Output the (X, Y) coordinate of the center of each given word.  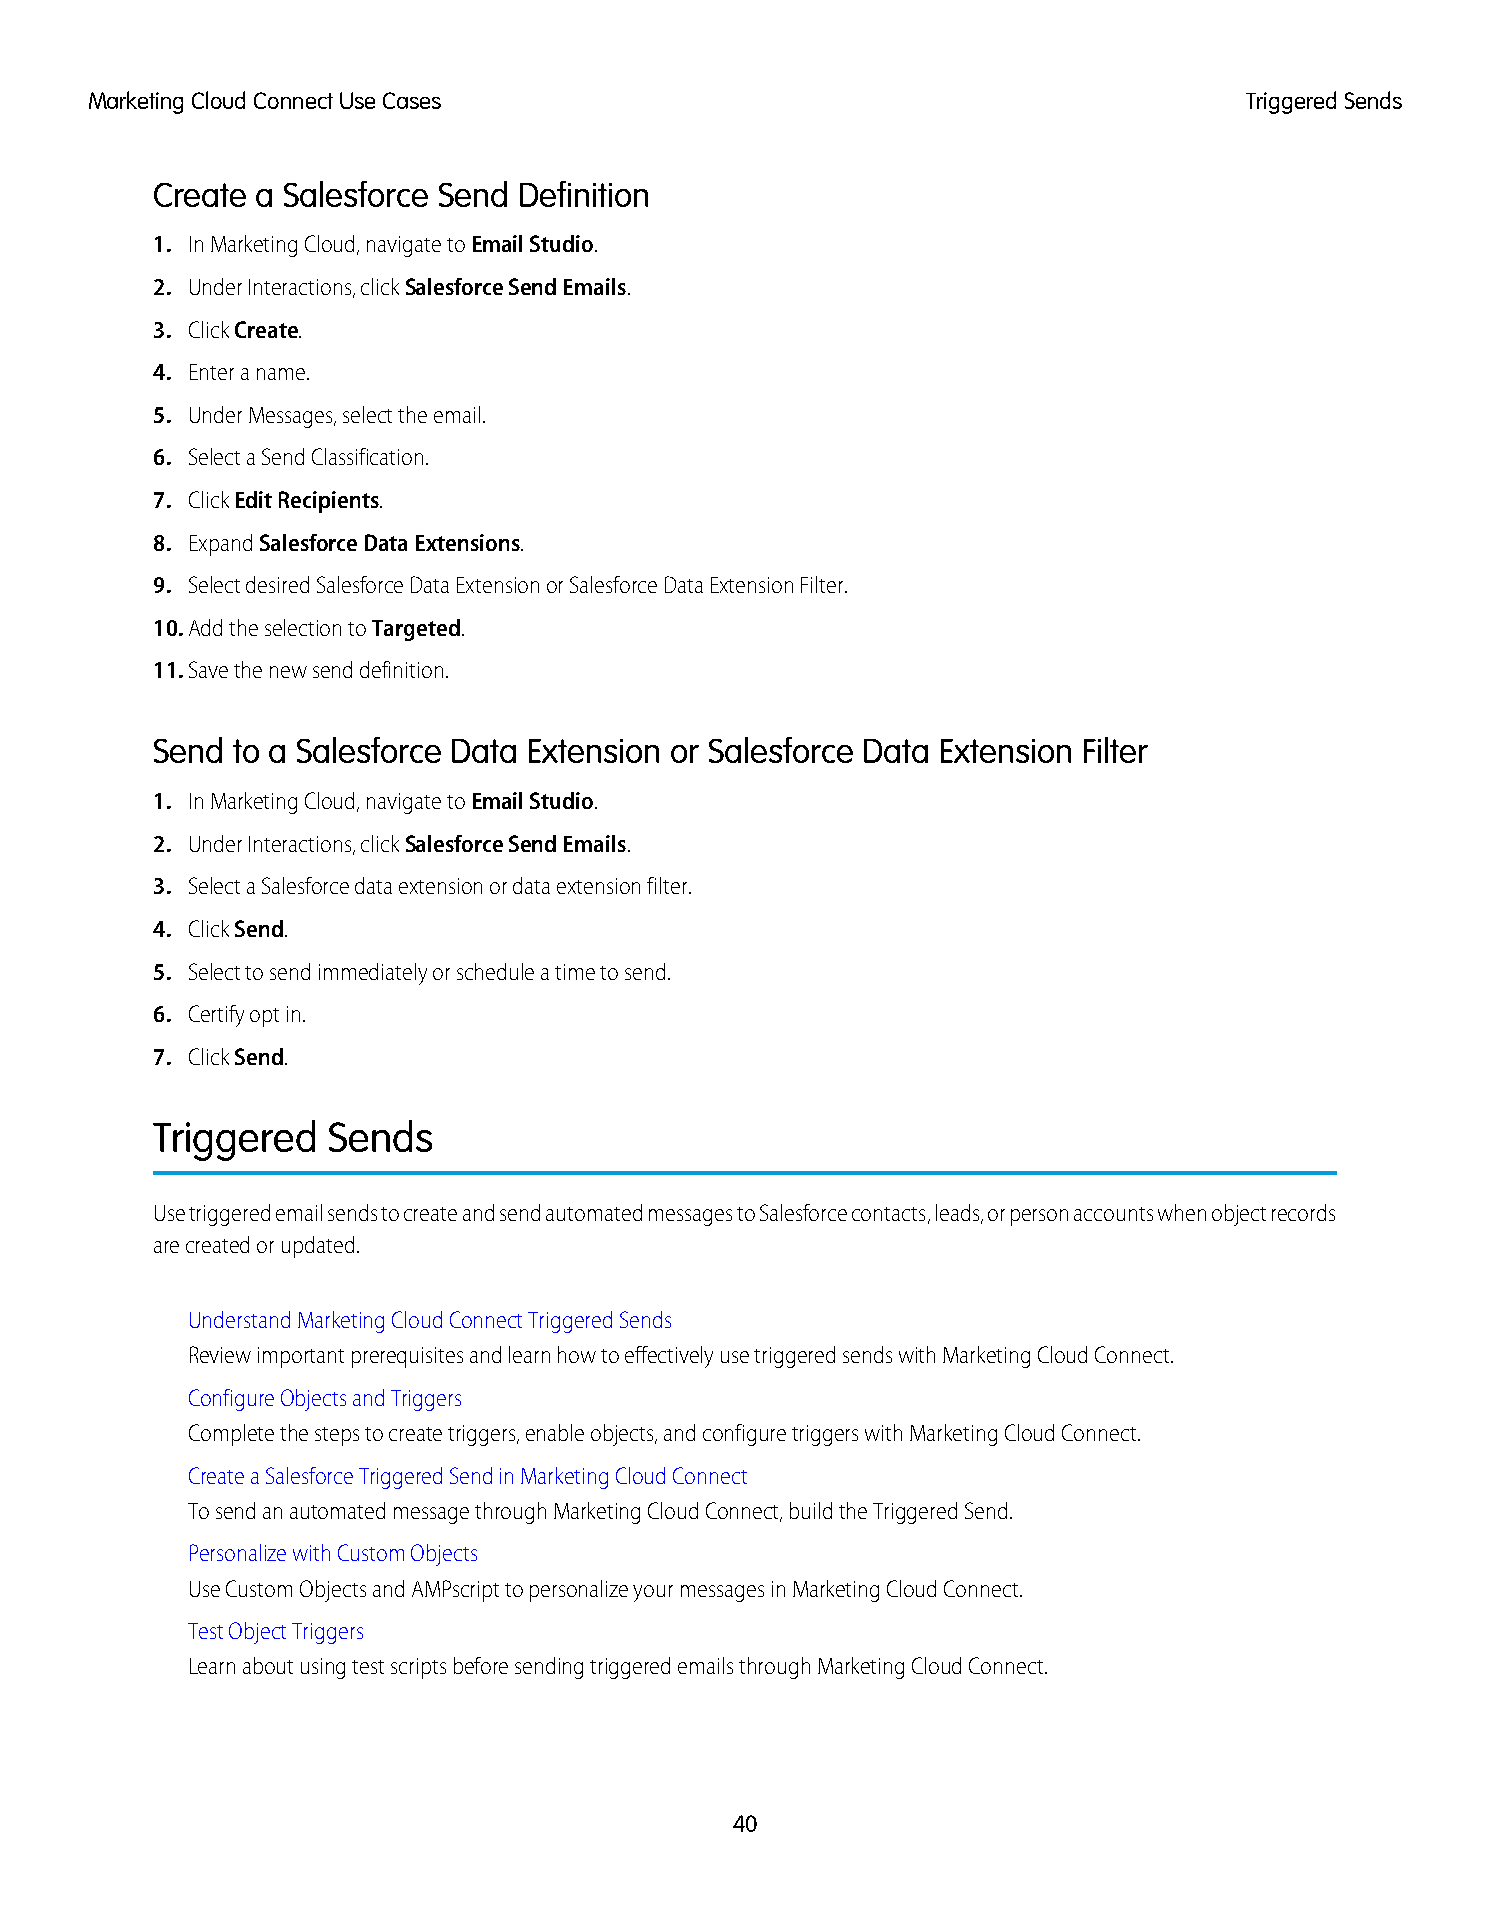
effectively (669, 1357)
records (1303, 1212)
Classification (367, 456)
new (288, 672)
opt (264, 1017)
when (1182, 1212)
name (281, 374)
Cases (412, 100)
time (575, 972)
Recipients (330, 502)
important (301, 1357)
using (323, 1668)
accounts (1113, 1214)
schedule (495, 971)
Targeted (416, 630)
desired (277, 584)
